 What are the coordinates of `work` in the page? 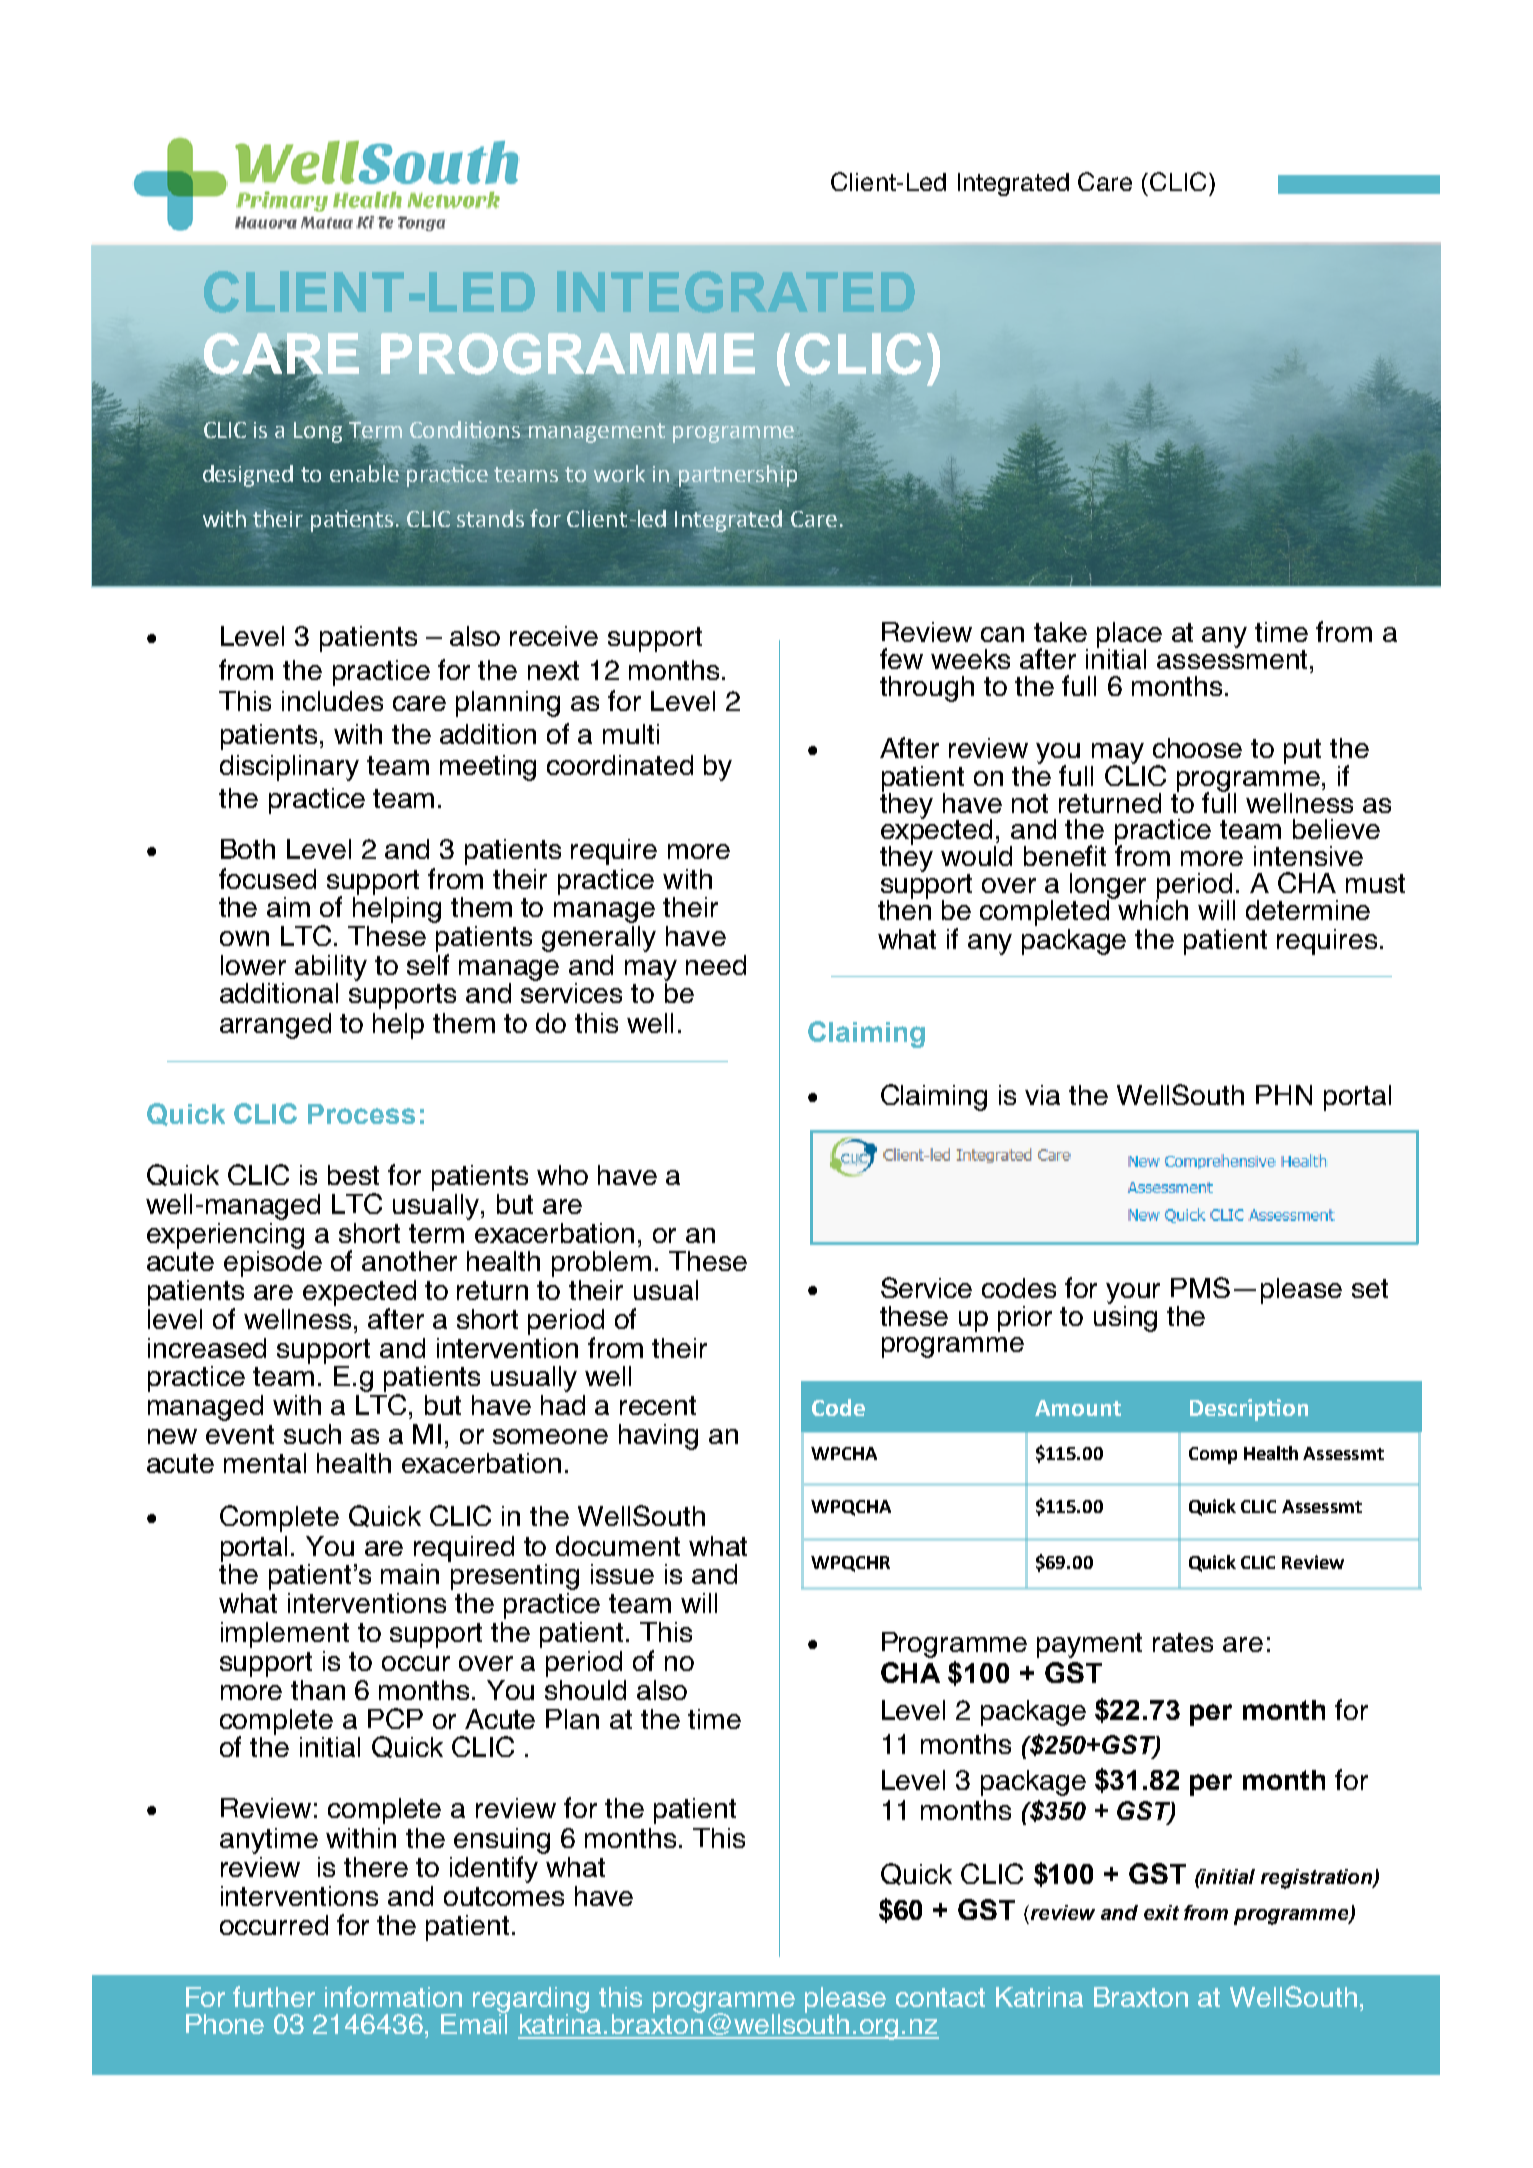 It's located at (619, 473).
